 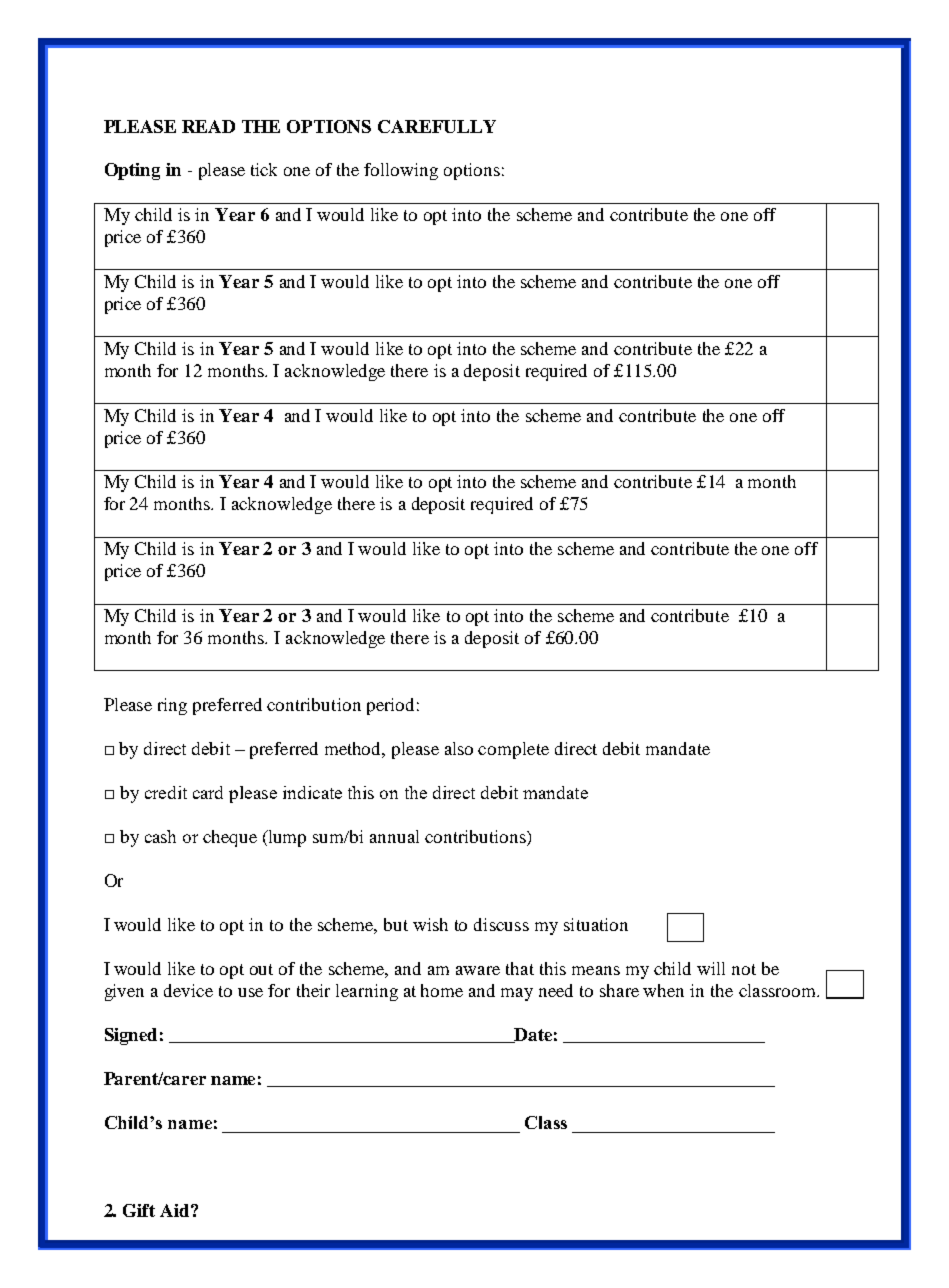 I want to click on following, so click(x=401, y=171).
